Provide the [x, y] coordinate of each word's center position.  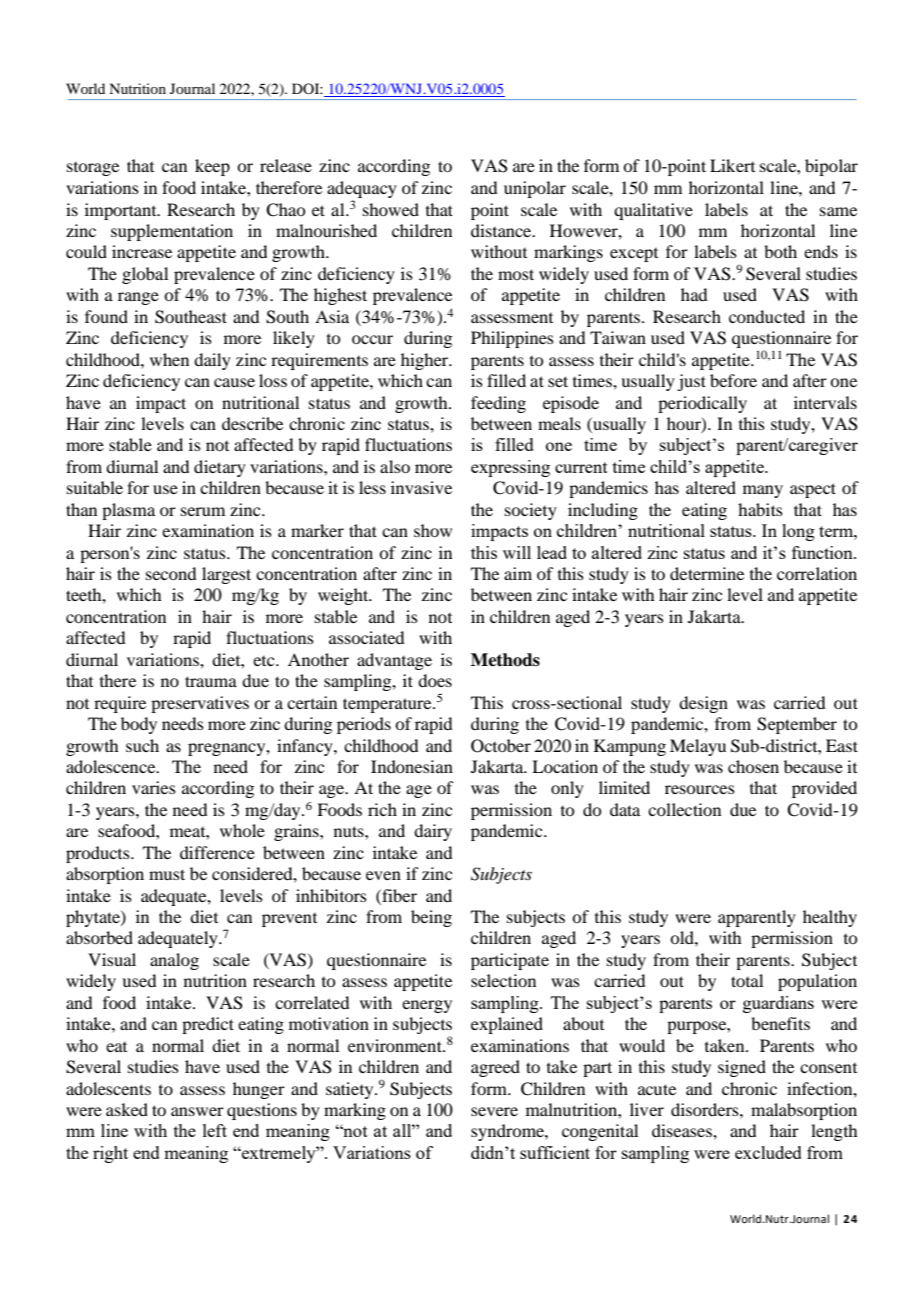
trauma [211, 681]
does [435, 680]
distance [502, 230]
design [703, 704]
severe [494, 1111]
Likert [732, 165]
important [122, 211]
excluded [768, 1152]
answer [197, 1111]
